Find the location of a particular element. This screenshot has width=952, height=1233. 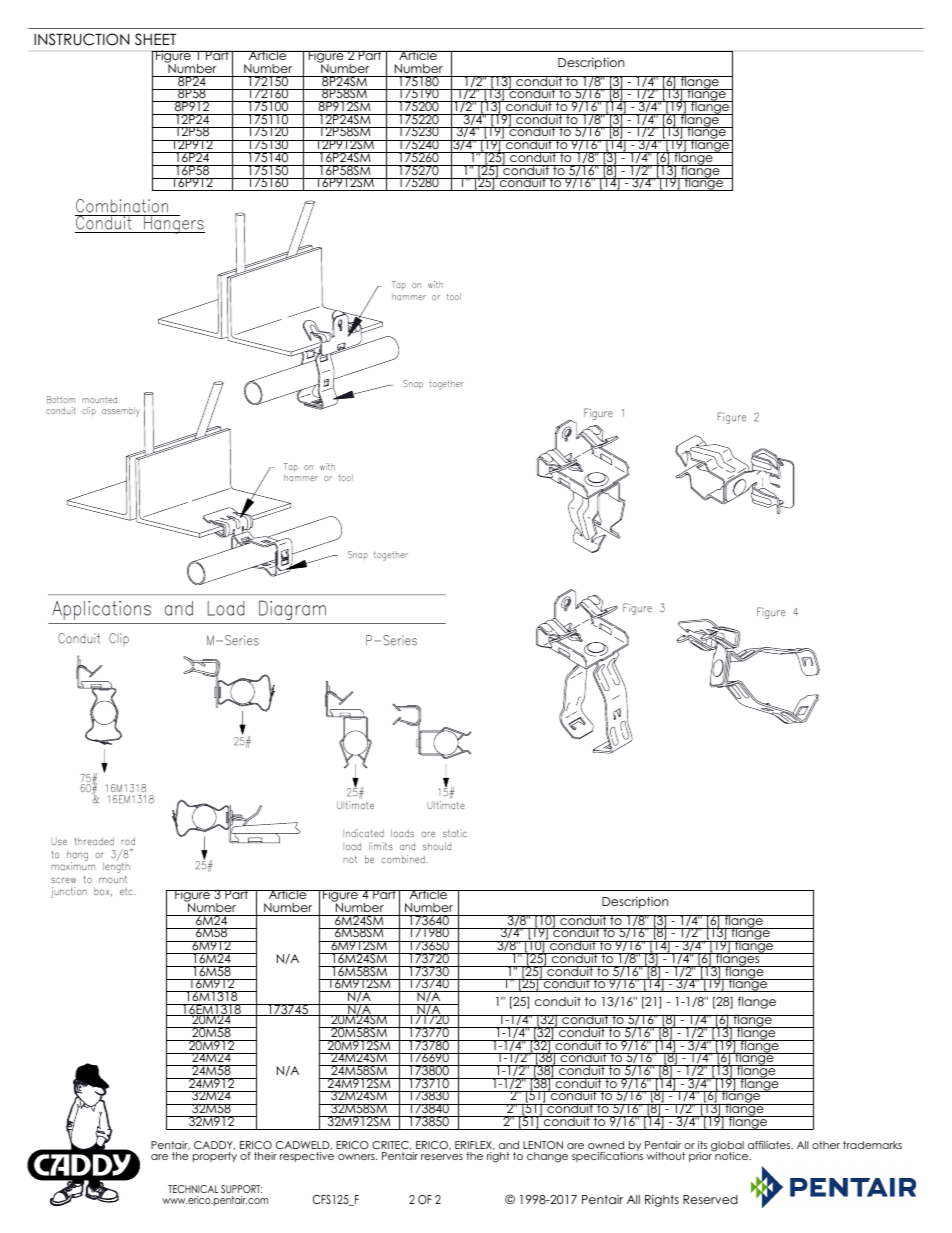

reserves is located at coordinates (442, 1157).
